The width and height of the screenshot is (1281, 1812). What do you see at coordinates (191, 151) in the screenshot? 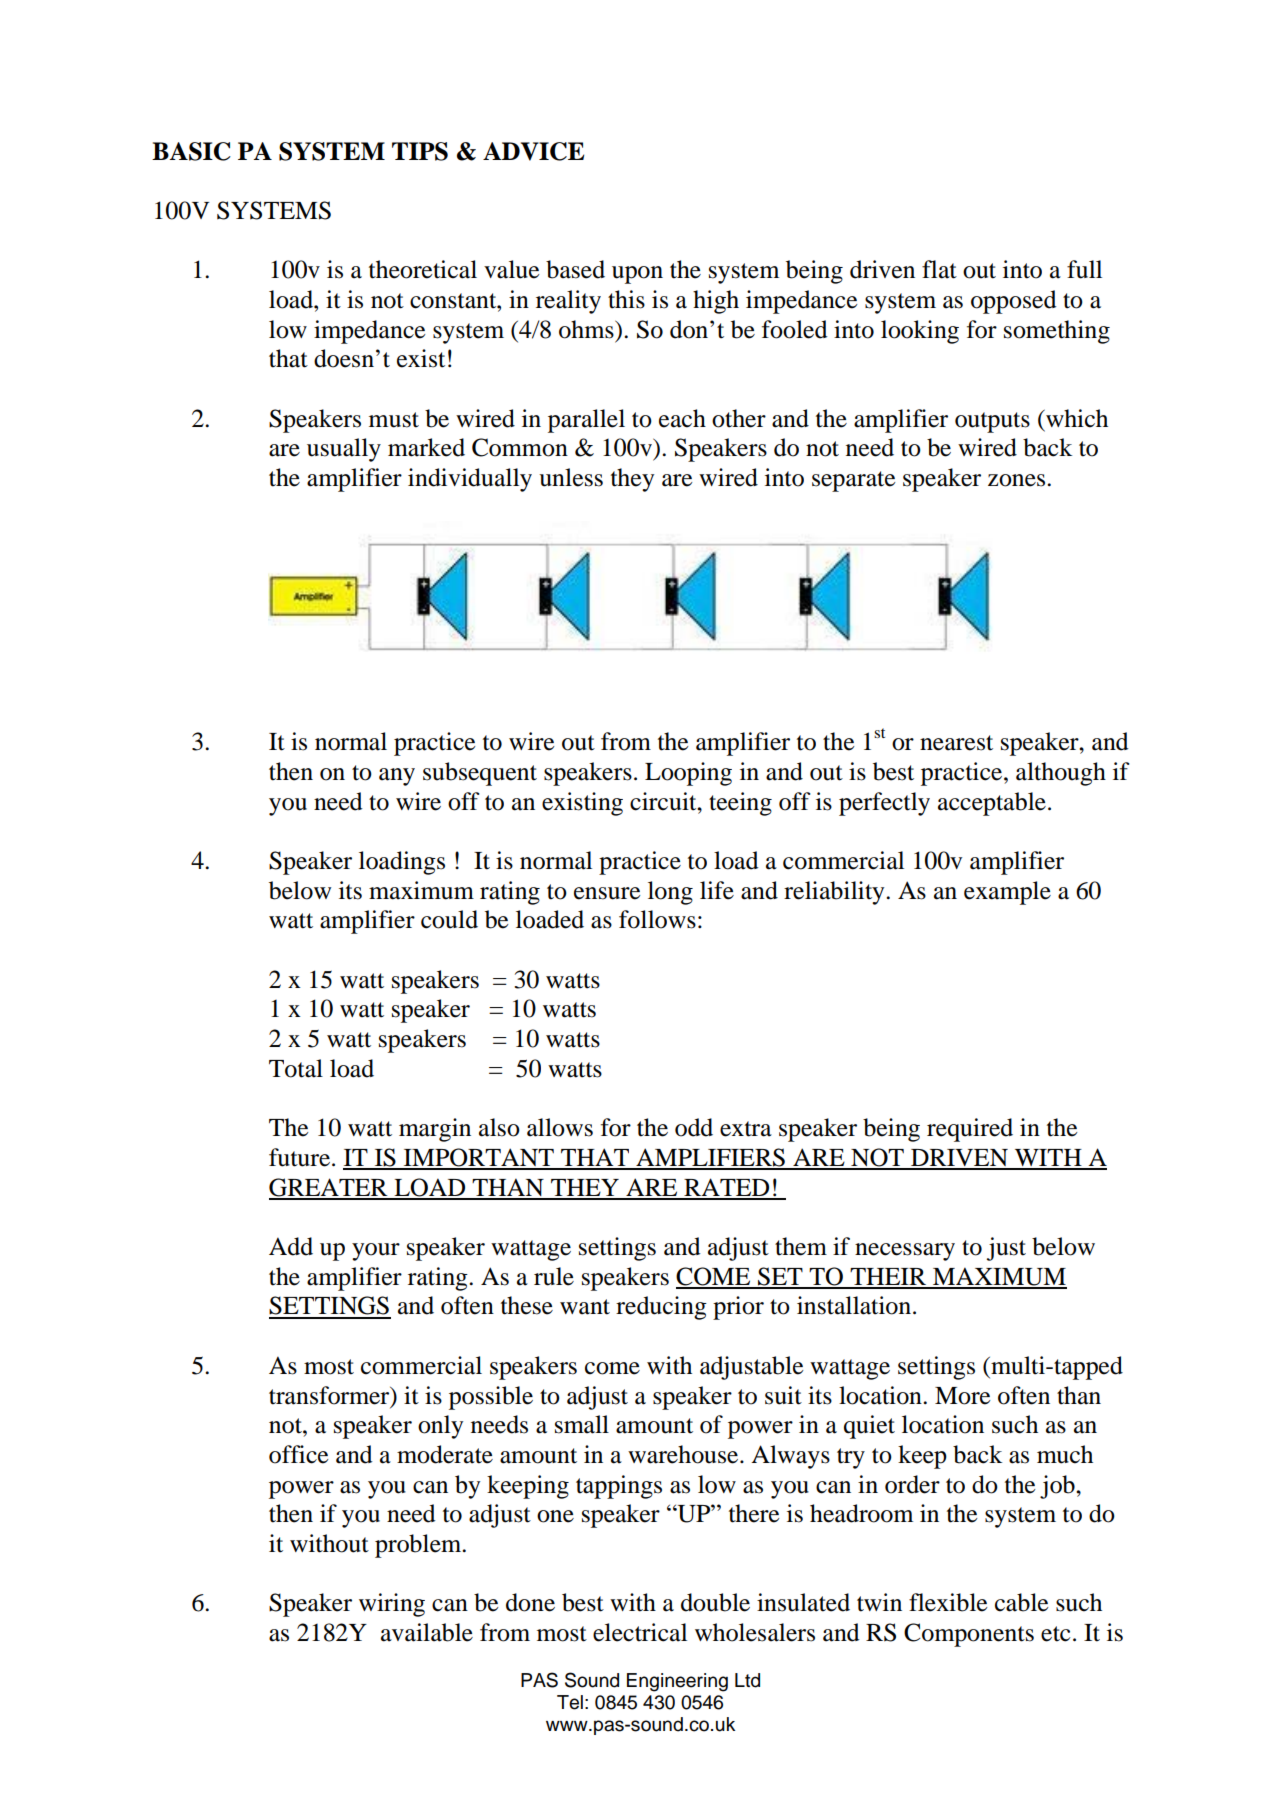
I see `BASIC` at bounding box center [191, 151].
